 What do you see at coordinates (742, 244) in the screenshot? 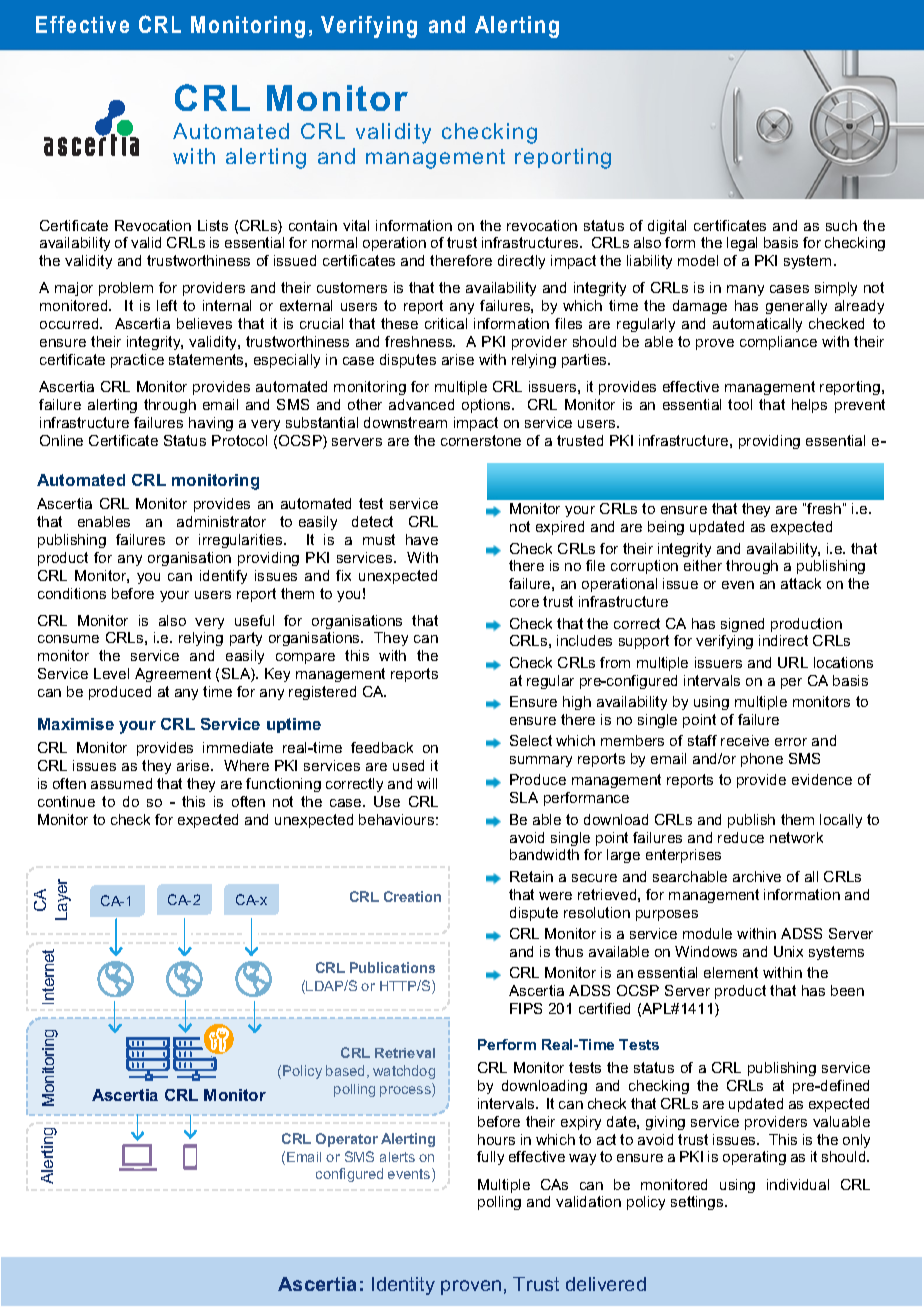
I see `legal` at bounding box center [742, 244].
